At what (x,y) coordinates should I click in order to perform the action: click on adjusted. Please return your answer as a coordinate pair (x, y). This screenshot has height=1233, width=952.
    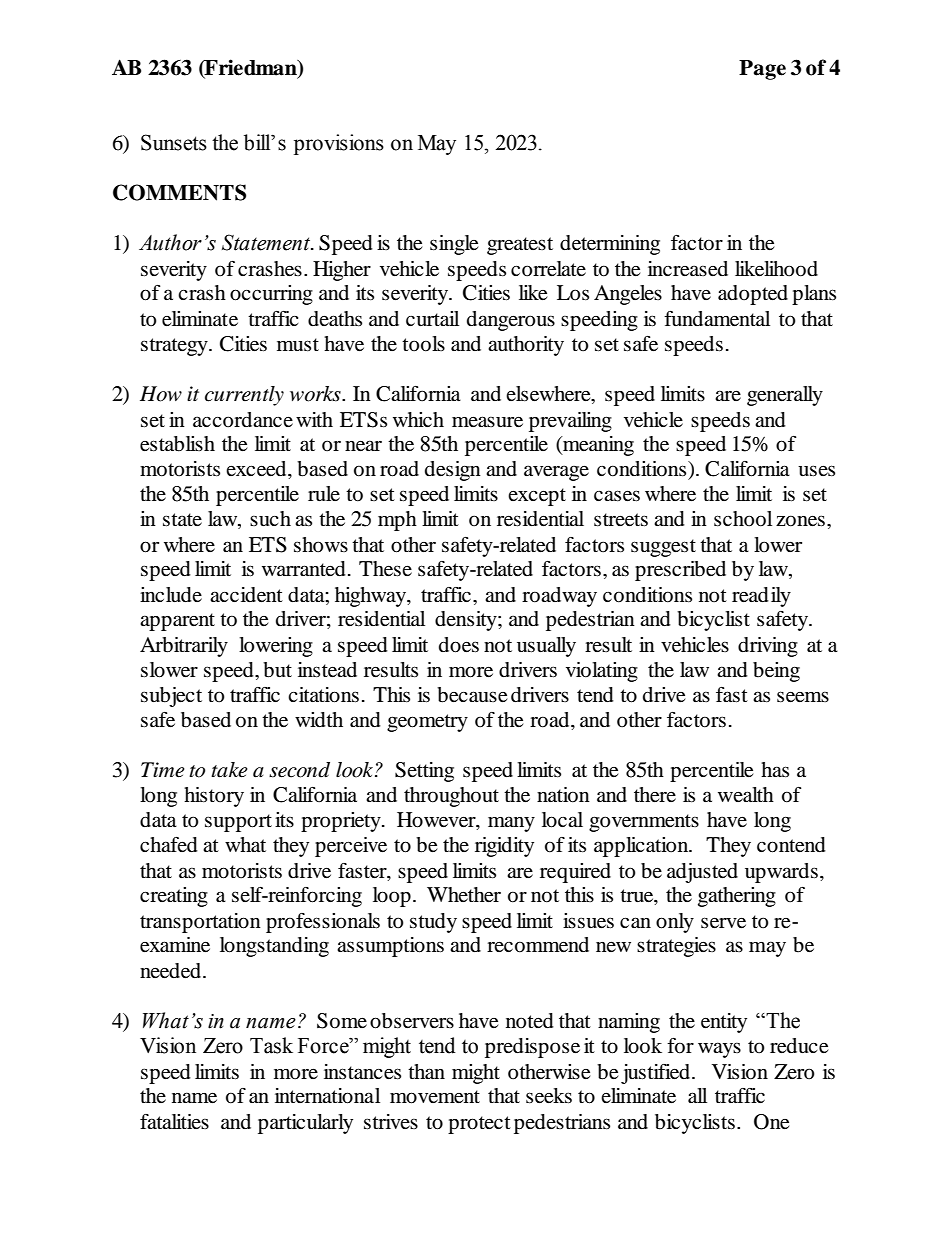
    Looking at the image, I should click on (702, 873).
